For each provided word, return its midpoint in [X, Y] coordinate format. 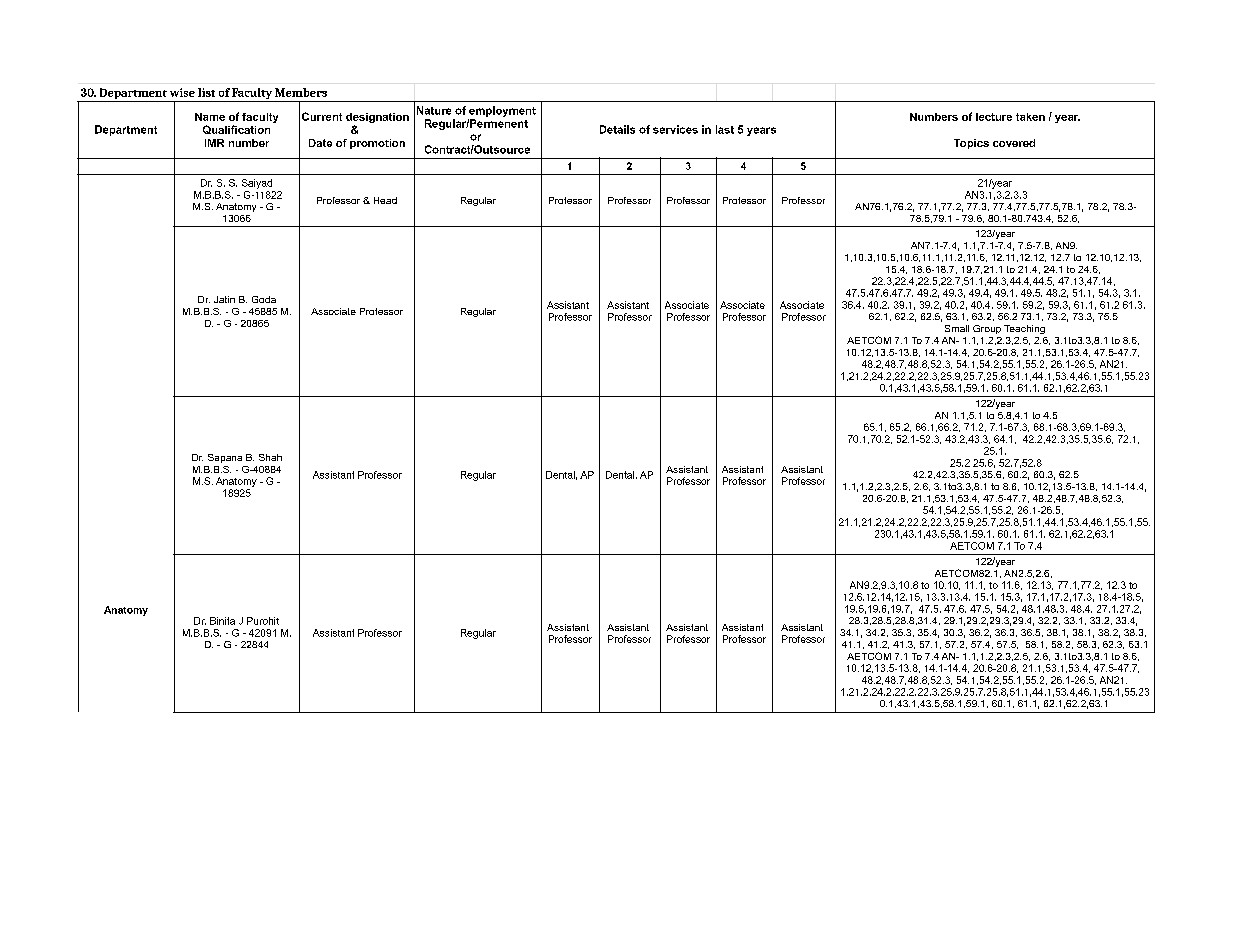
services [675, 129]
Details [617, 129]
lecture [994, 117]
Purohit [263, 621]
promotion [377, 144]
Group [987, 329]
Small [957, 328]
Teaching [1024, 329]
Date [320, 143]
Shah [270, 457]
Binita [222, 621]
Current [322, 116]
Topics [971, 144]
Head [385, 200]
